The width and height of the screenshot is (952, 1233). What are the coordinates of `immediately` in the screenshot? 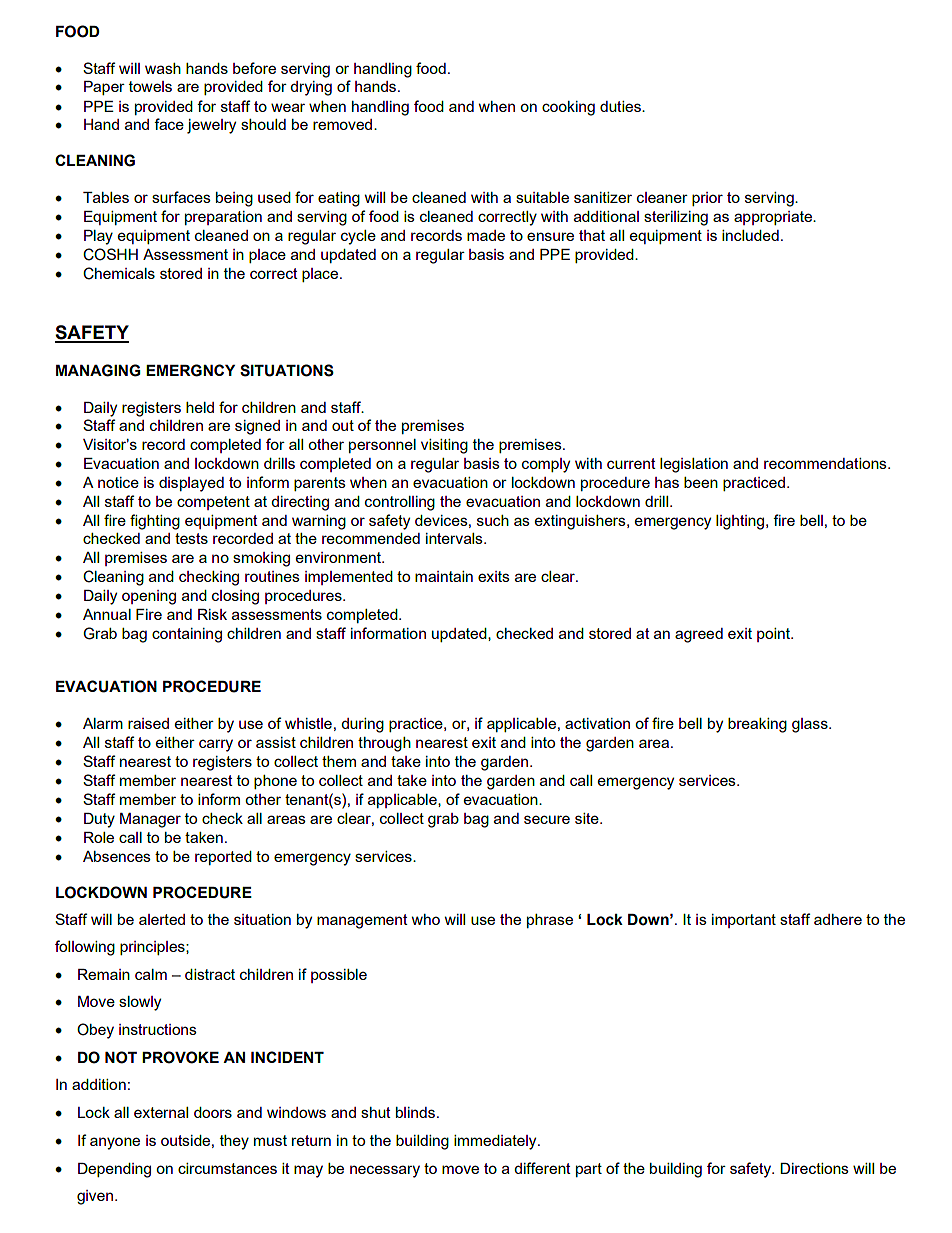 It's located at (496, 1142).
